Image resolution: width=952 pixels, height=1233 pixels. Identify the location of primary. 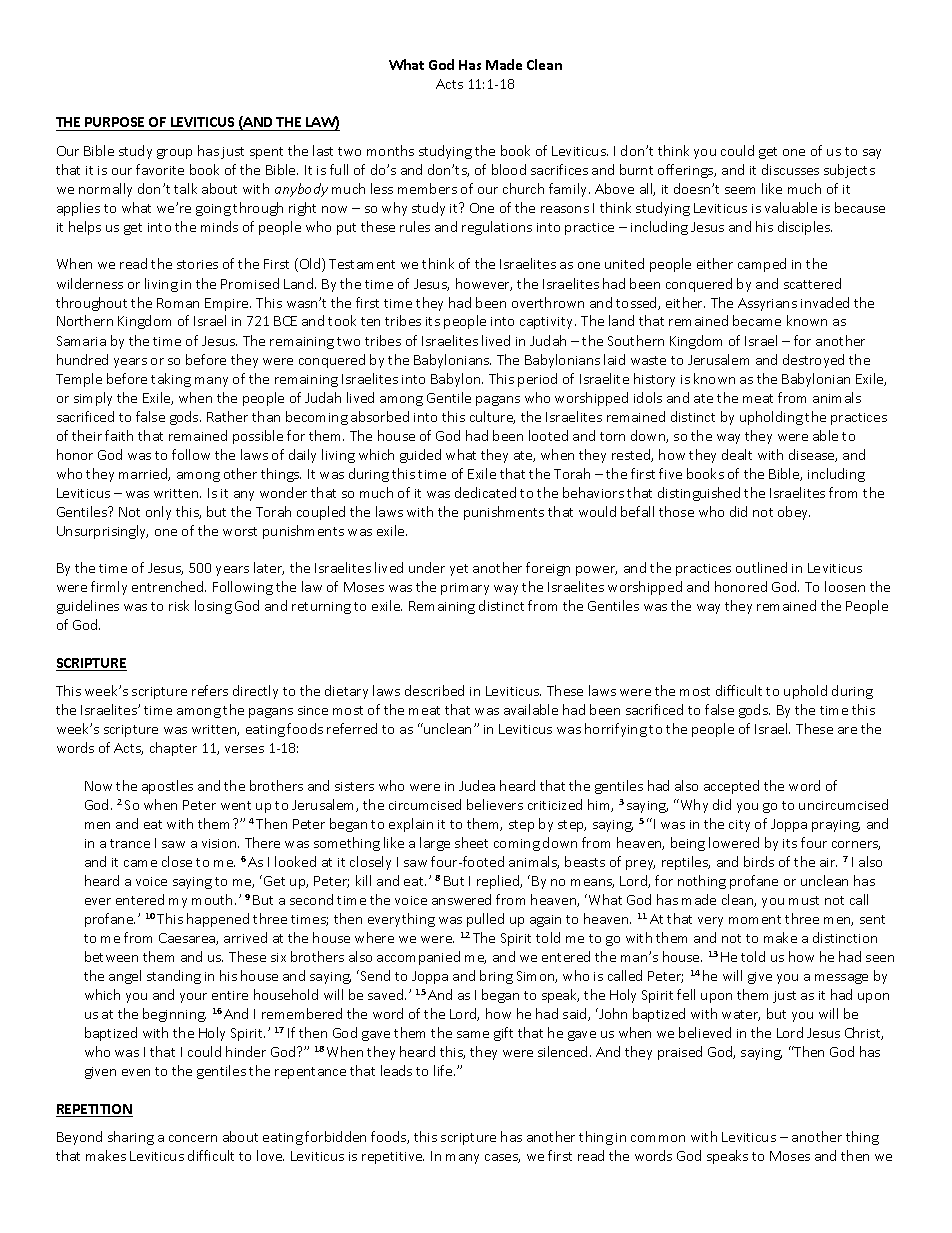
(465, 589).
